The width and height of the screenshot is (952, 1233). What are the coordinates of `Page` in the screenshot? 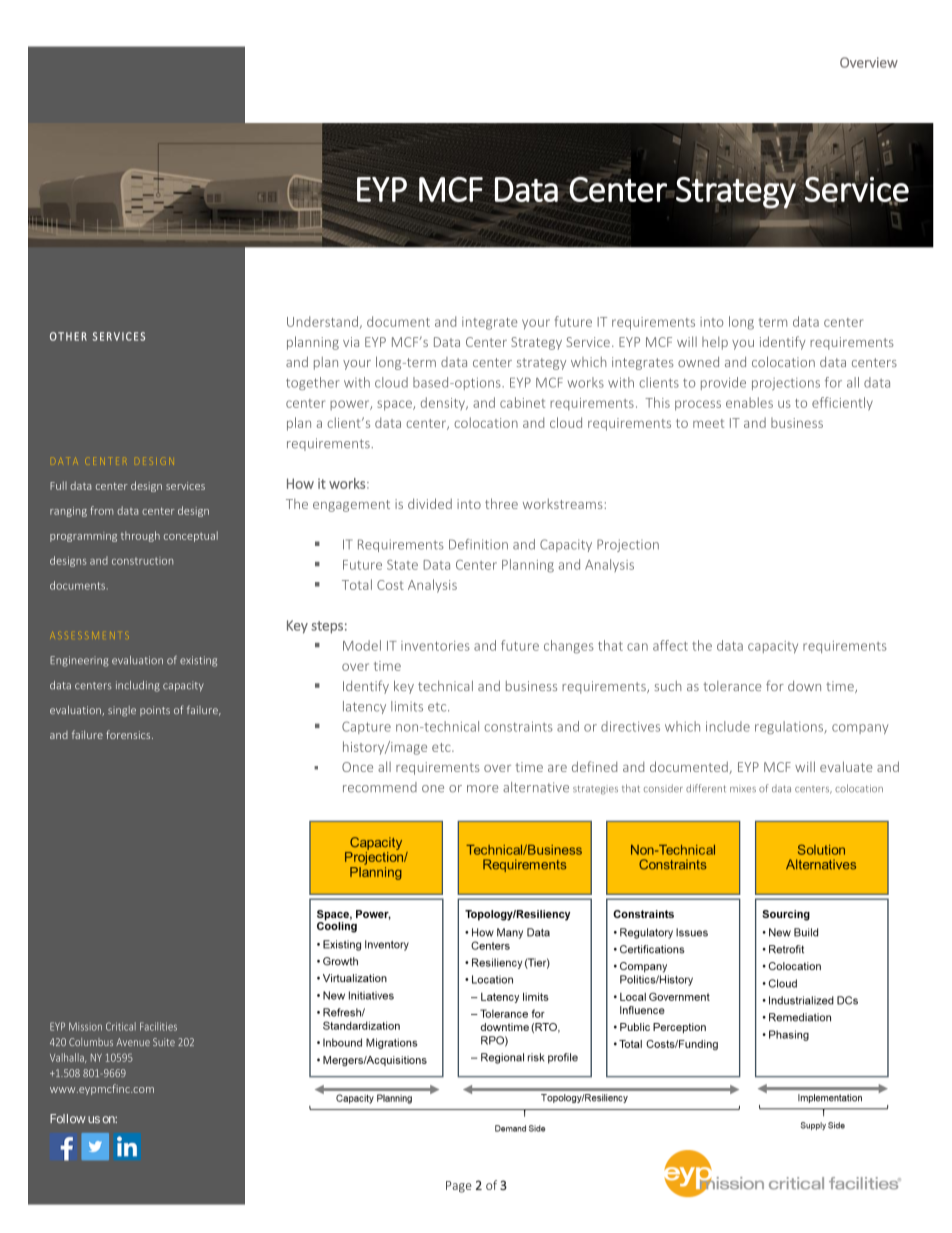 It's located at (459, 1187).
